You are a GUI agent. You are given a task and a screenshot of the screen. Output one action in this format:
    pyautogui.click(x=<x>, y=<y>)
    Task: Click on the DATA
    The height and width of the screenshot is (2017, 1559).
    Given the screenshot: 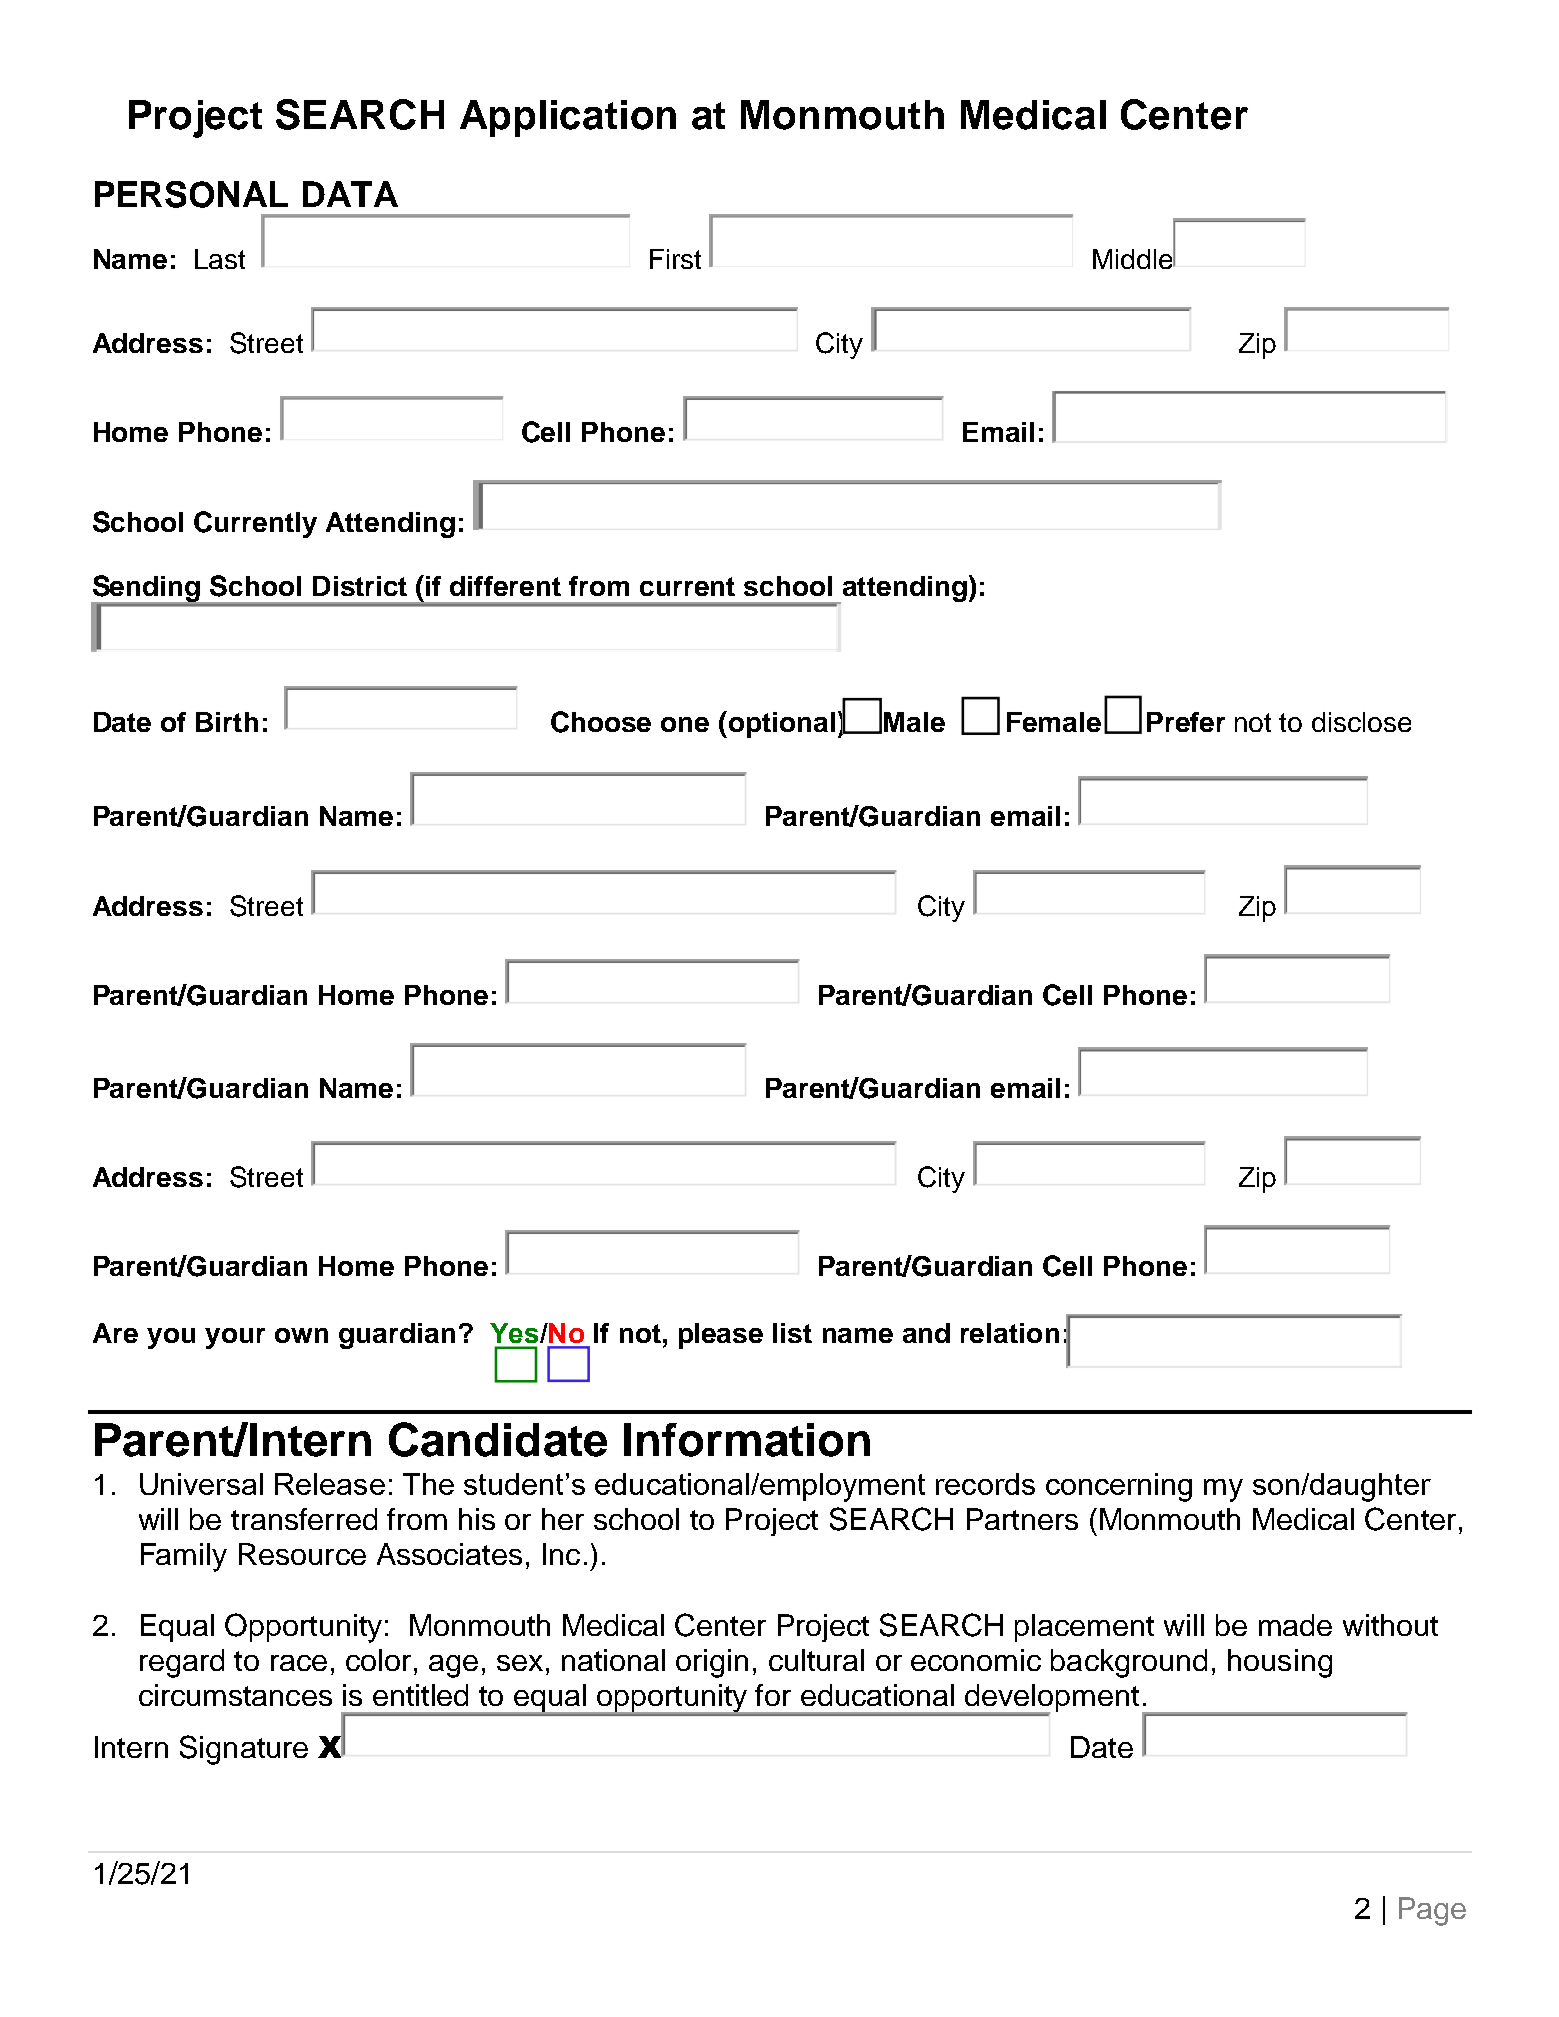 What is the action you would take?
    pyautogui.click(x=350, y=194)
